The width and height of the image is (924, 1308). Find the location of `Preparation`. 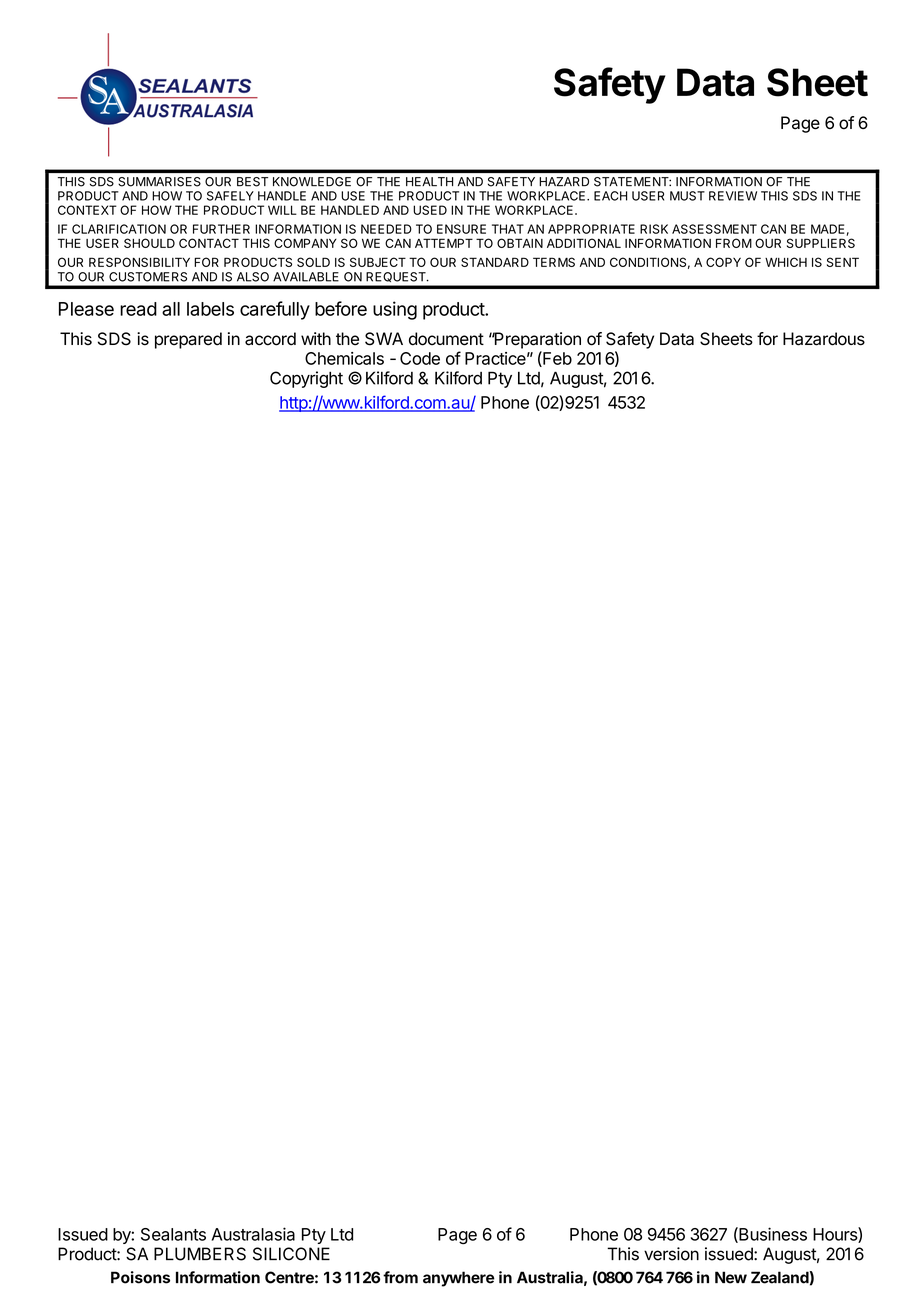

Preparation is located at coordinates (536, 340).
